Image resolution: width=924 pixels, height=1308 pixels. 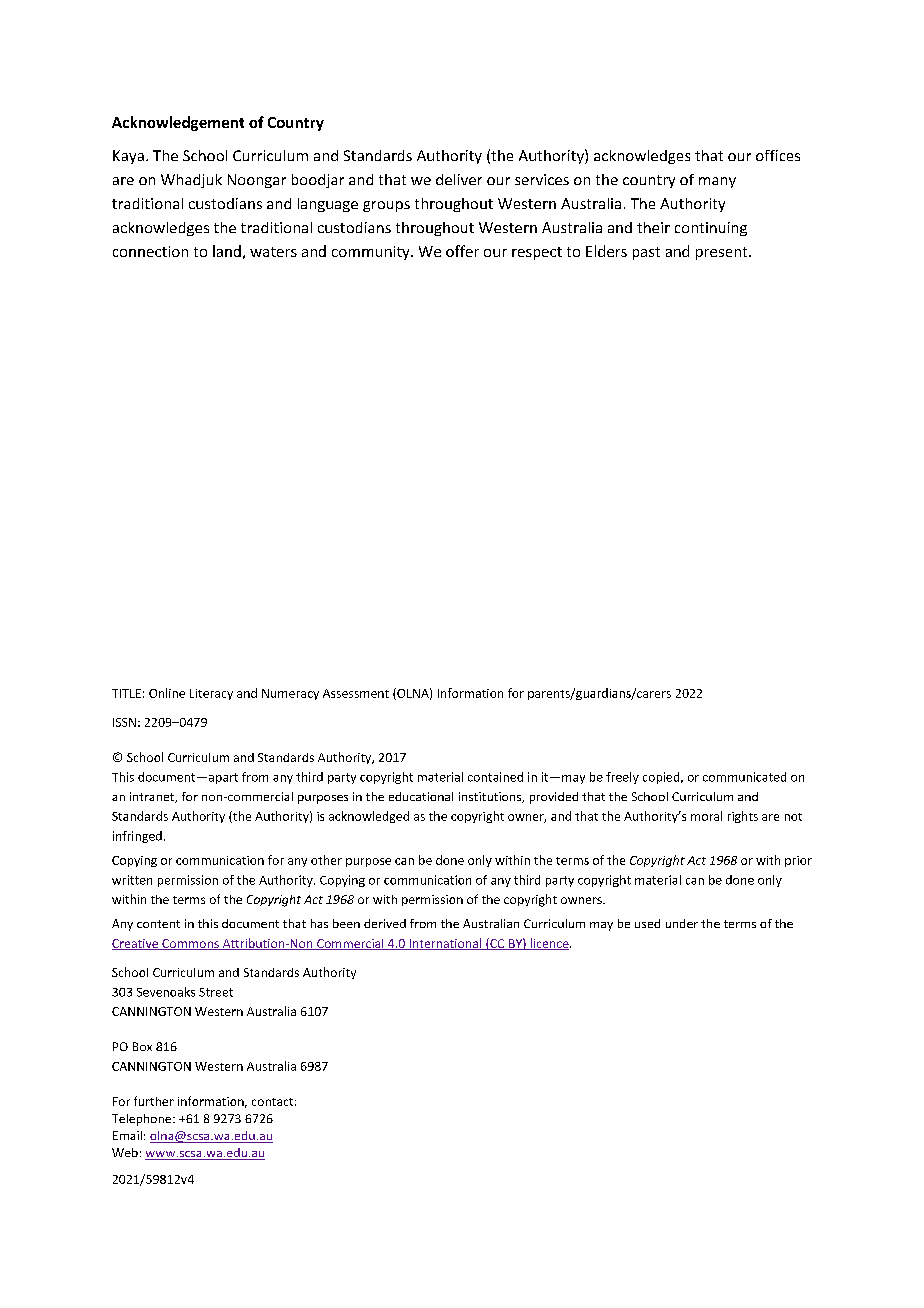 What do you see at coordinates (211, 694) in the screenshot?
I see `Literacy` at bounding box center [211, 694].
